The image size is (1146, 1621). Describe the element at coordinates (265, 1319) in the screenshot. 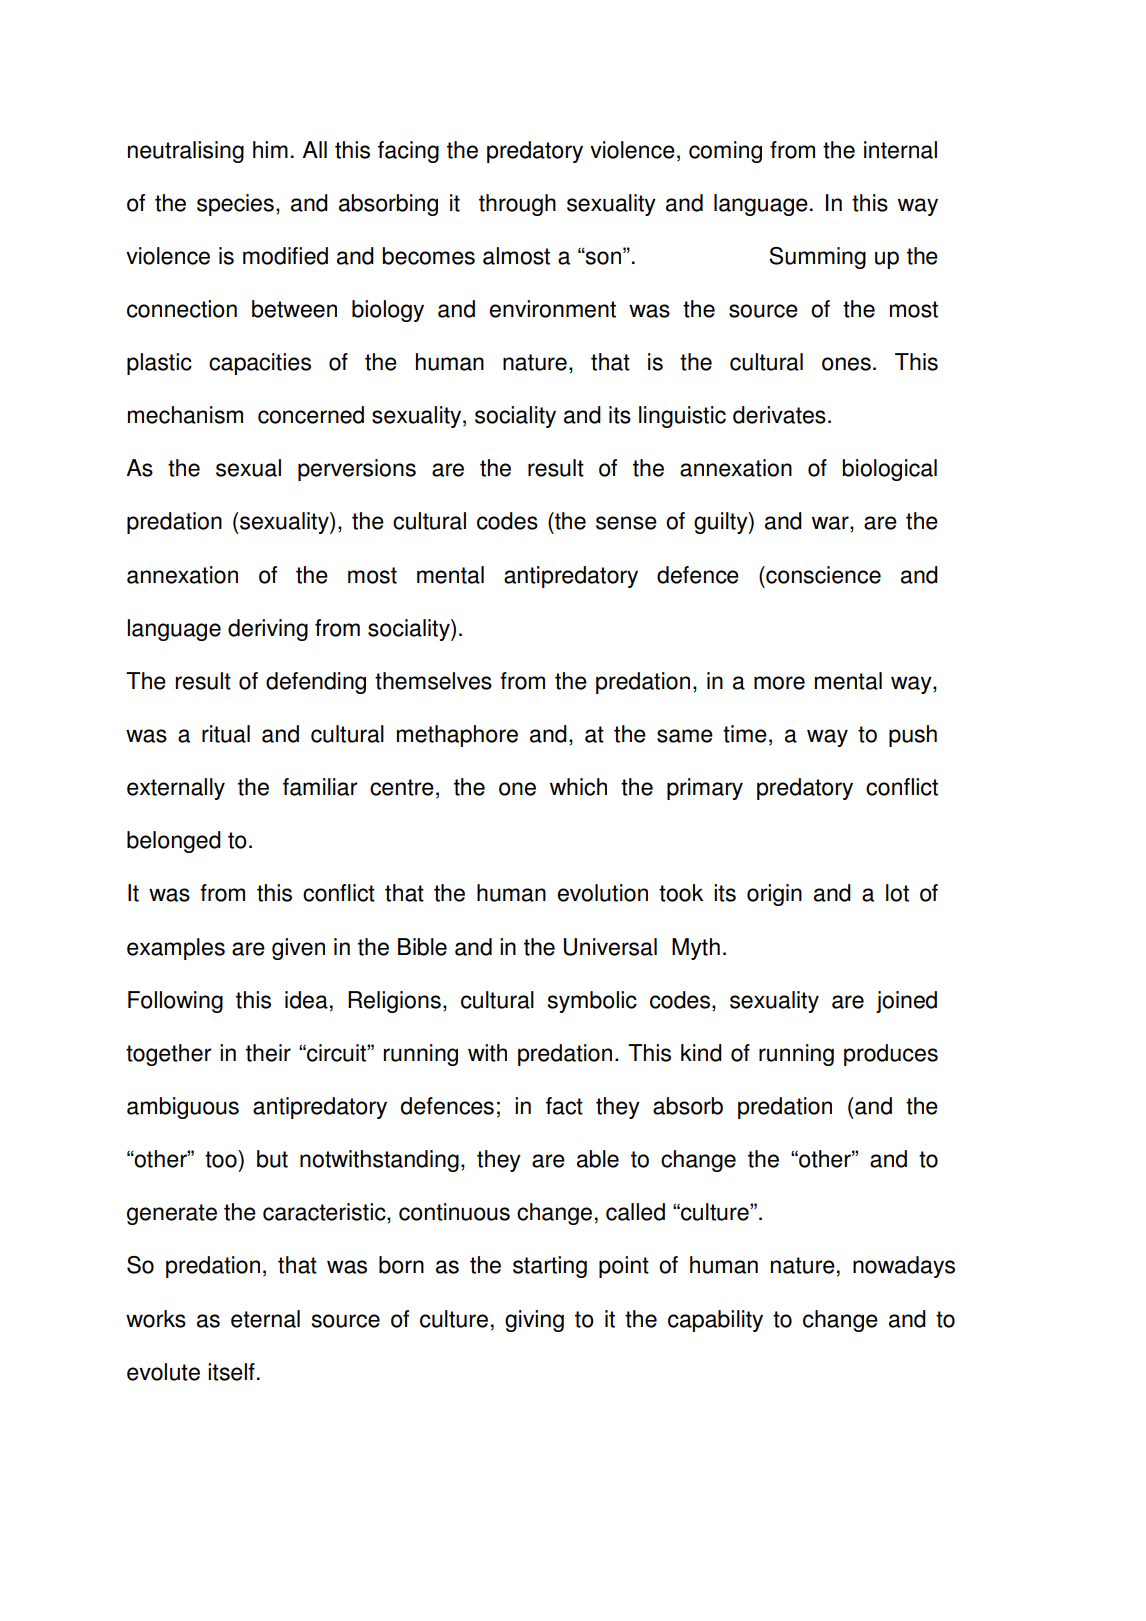

I see `eternal` at that location.
